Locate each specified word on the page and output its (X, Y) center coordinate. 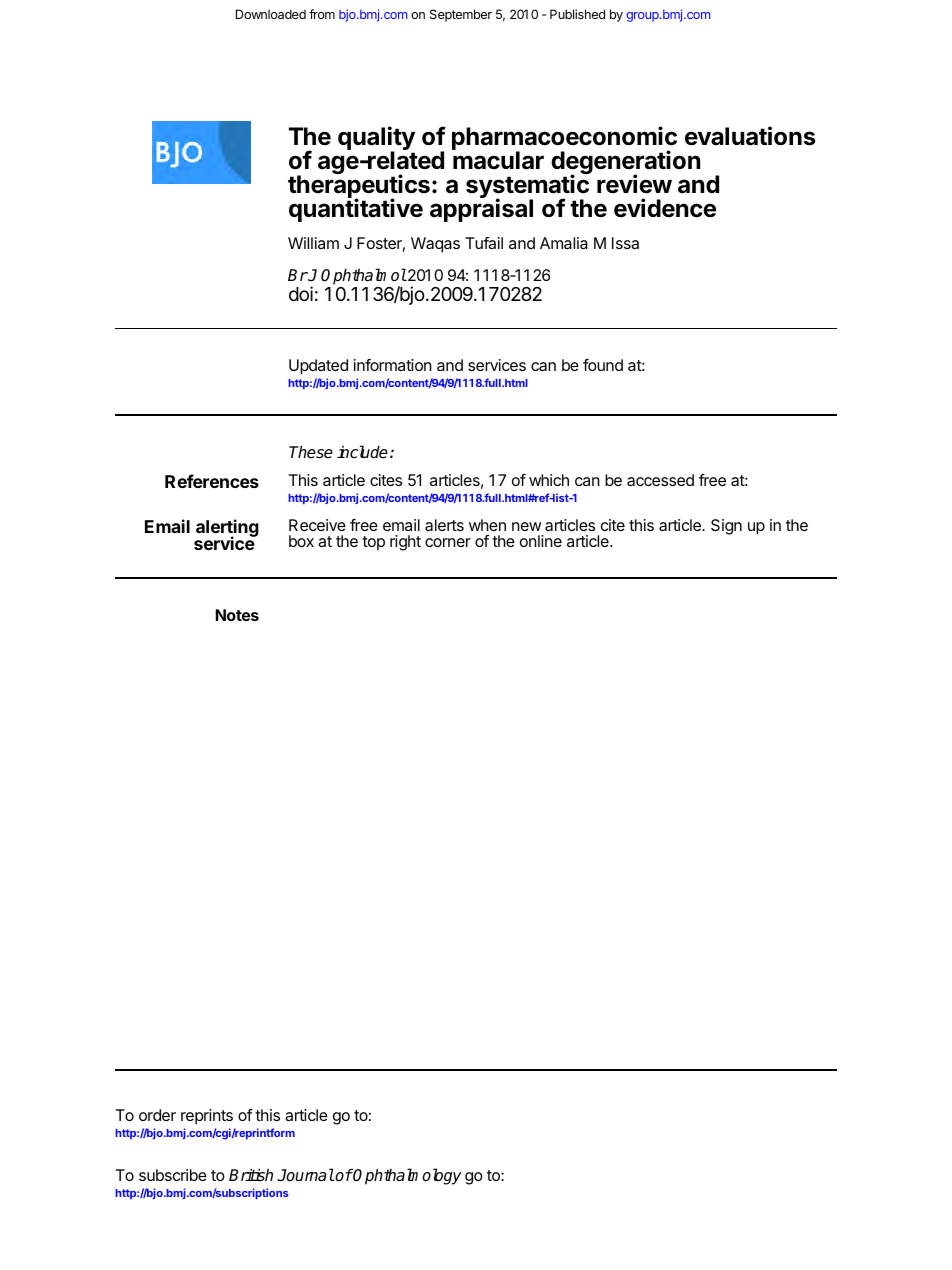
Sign (726, 527)
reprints (207, 1117)
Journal (305, 1175)
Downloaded (271, 14)
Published (577, 14)
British (251, 1175)
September (461, 15)
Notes (237, 615)
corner (448, 542)
